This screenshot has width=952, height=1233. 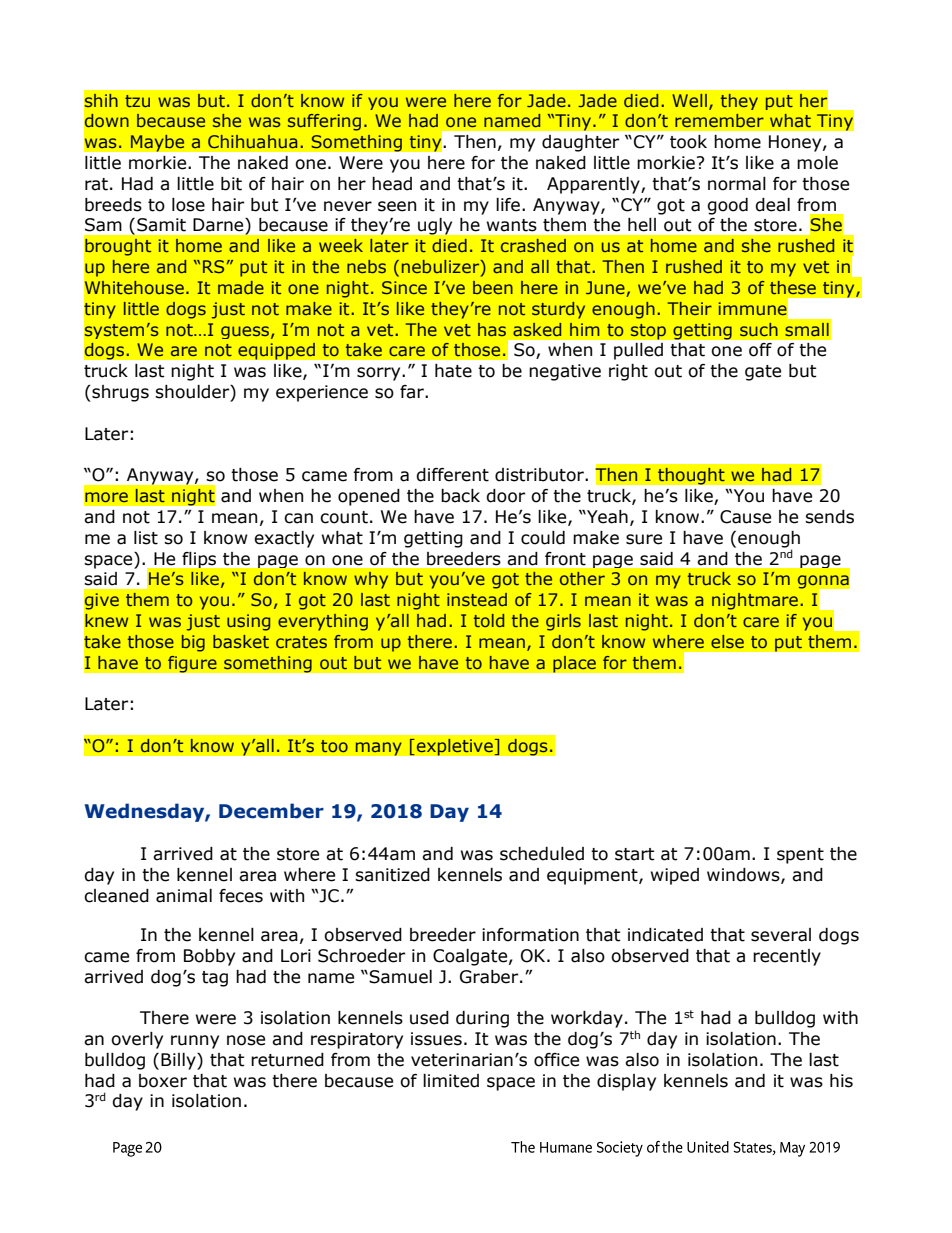 I want to click on such, so click(x=759, y=329).
